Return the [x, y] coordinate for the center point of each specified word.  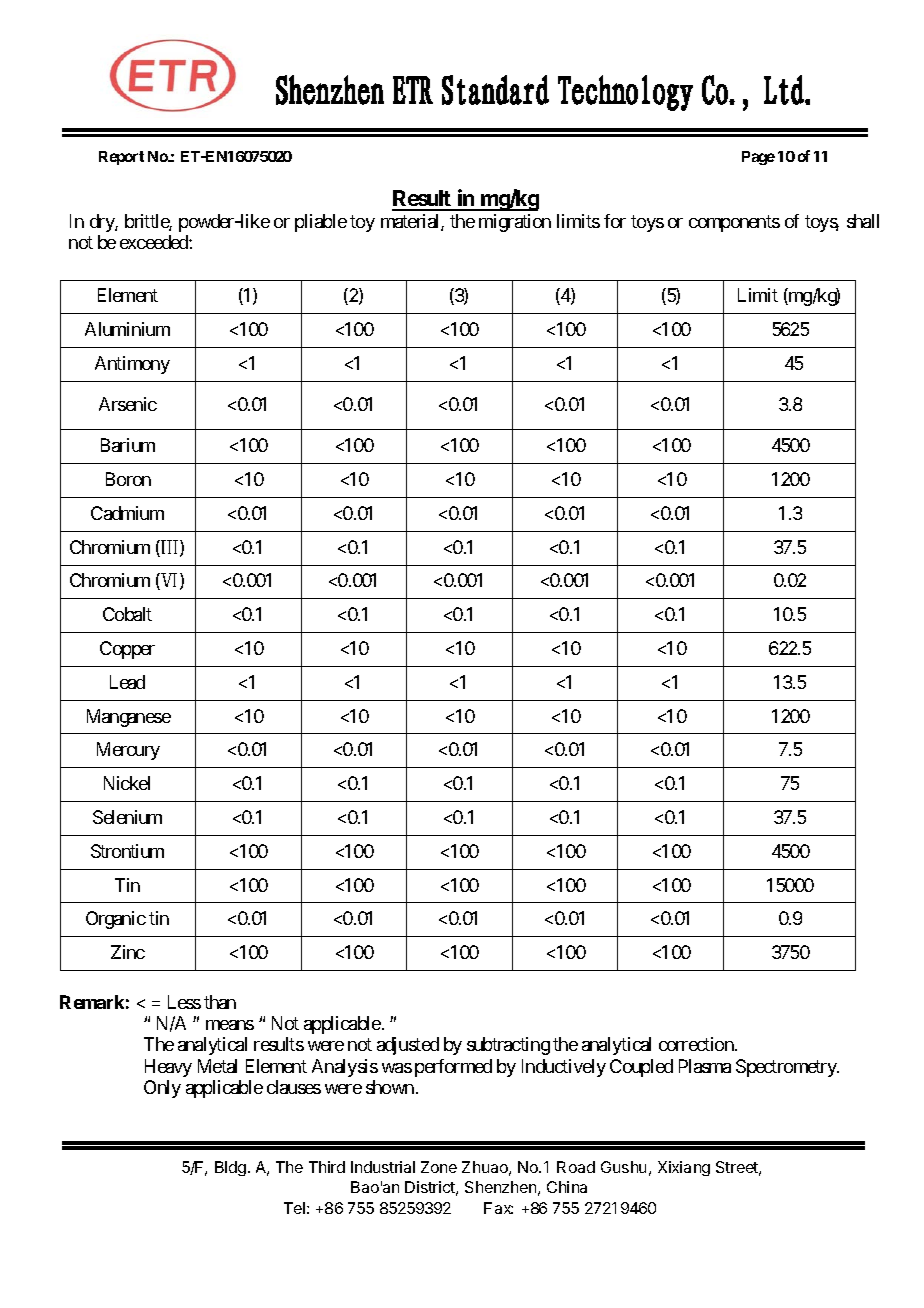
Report [121, 158]
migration [515, 223]
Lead [127, 682]
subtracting [508, 1046]
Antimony [132, 365]
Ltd [785, 90]
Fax [498, 1208]
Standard [495, 90]
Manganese [129, 718]
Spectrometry [787, 1068]
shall [863, 221]
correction [697, 1044]
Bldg [230, 1168]
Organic [116, 920]
